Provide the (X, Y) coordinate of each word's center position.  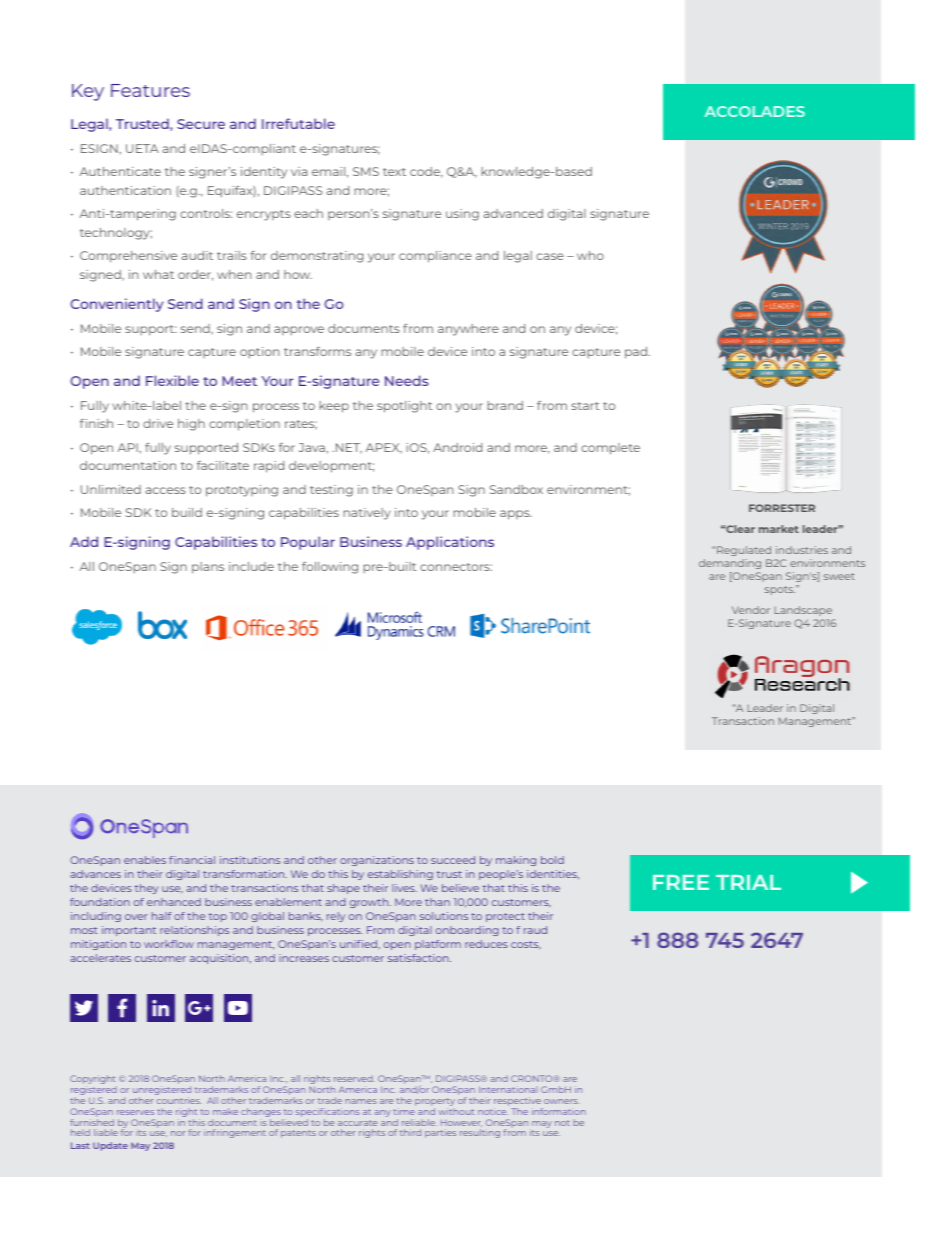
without (456, 1111)
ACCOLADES (755, 111)
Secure (201, 124)
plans (208, 568)
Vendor (751, 610)
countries (178, 1100)
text (394, 172)
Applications (450, 543)
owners (561, 1101)
